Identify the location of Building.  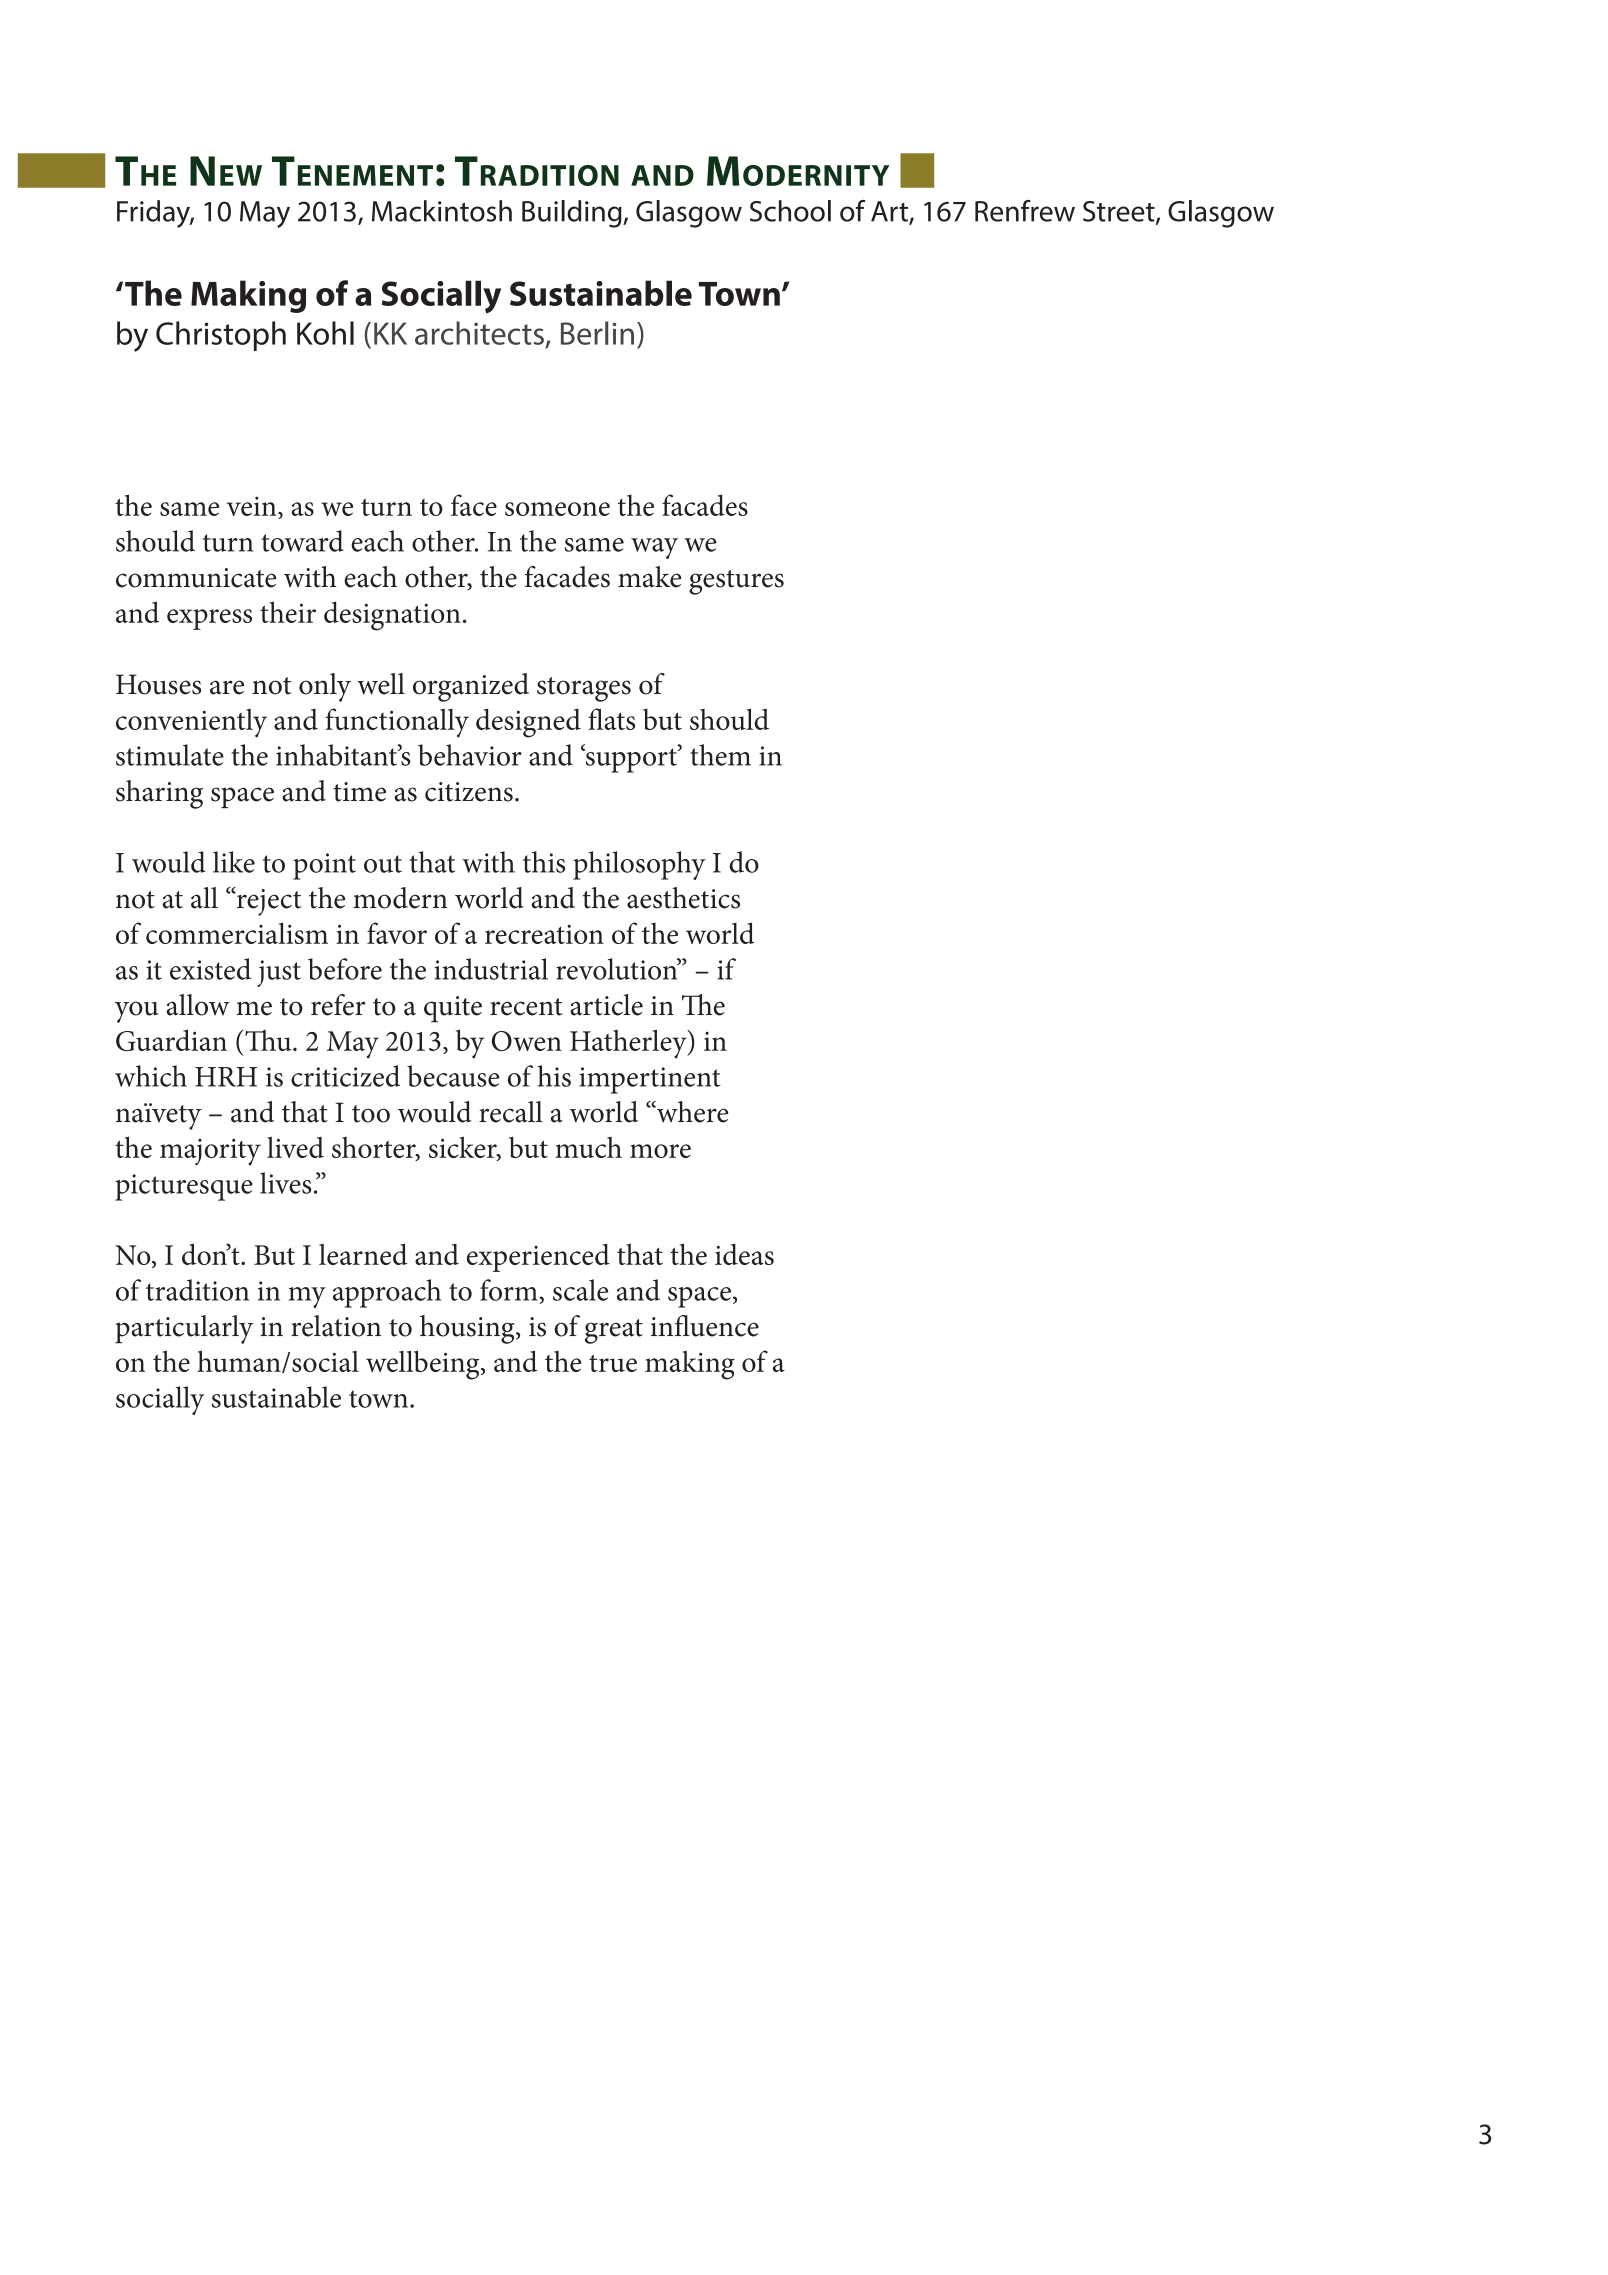
(573, 214).
